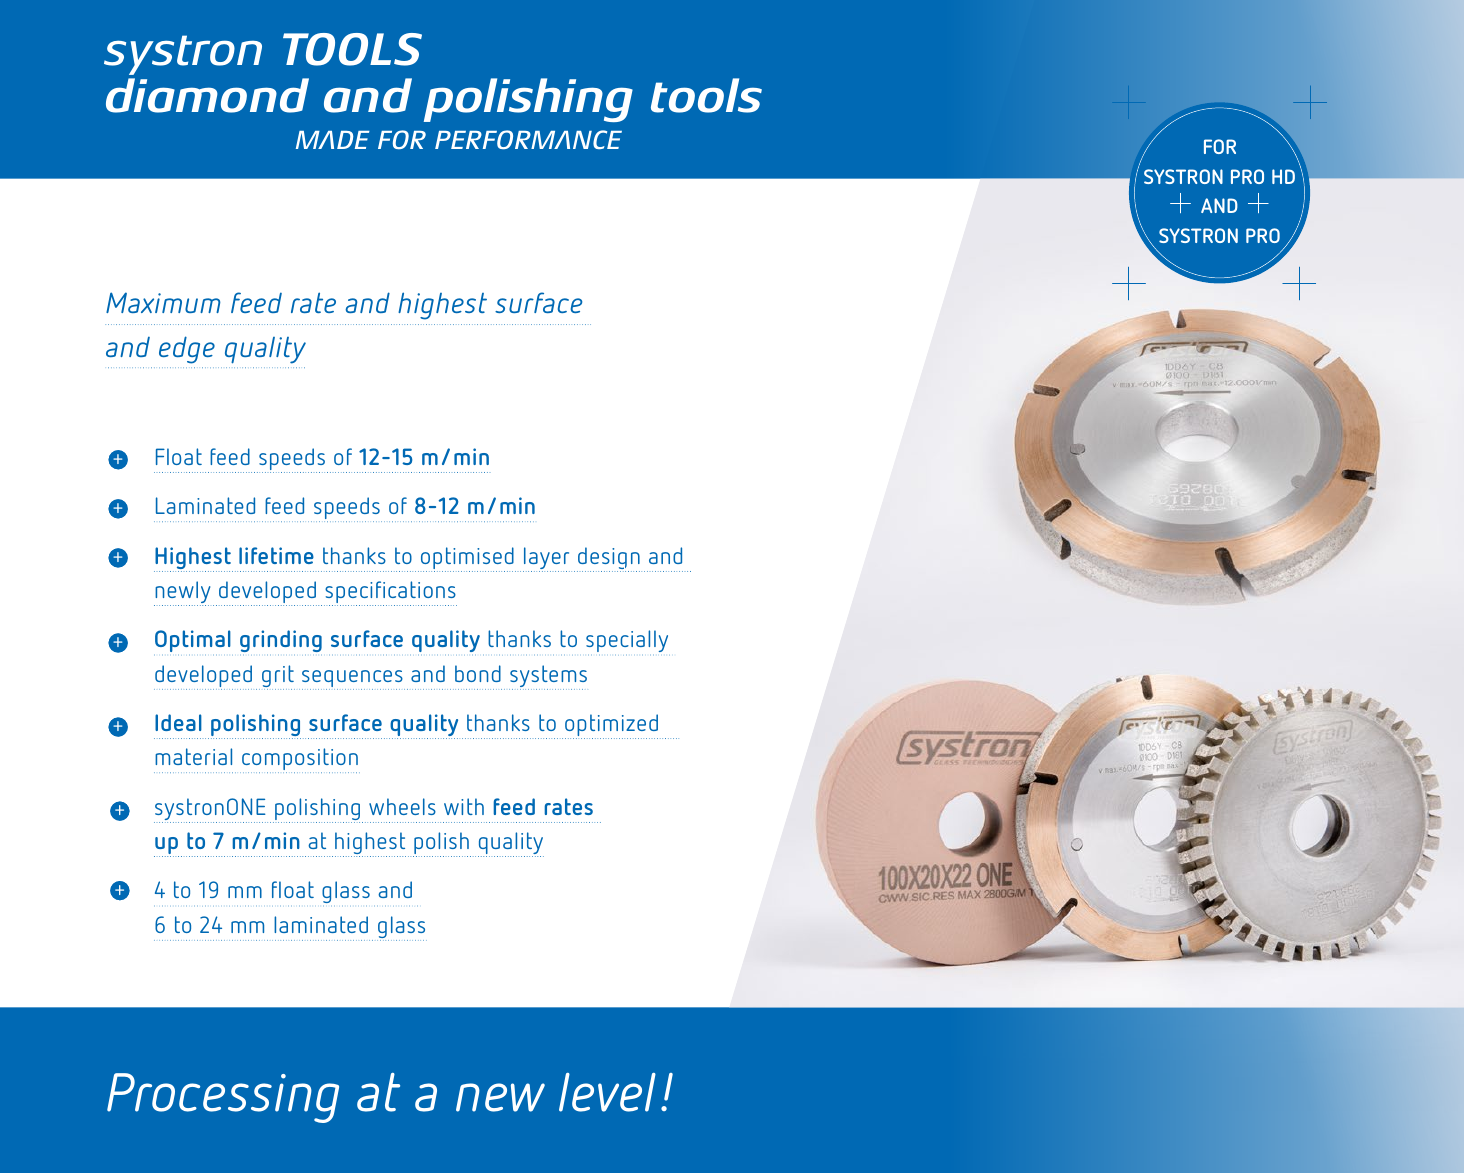 The width and height of the screenshot is (1464, 1173). Describe the element at coordinates (528, 139) in the screenshot. I see `PERFORMANCE` at that location.
